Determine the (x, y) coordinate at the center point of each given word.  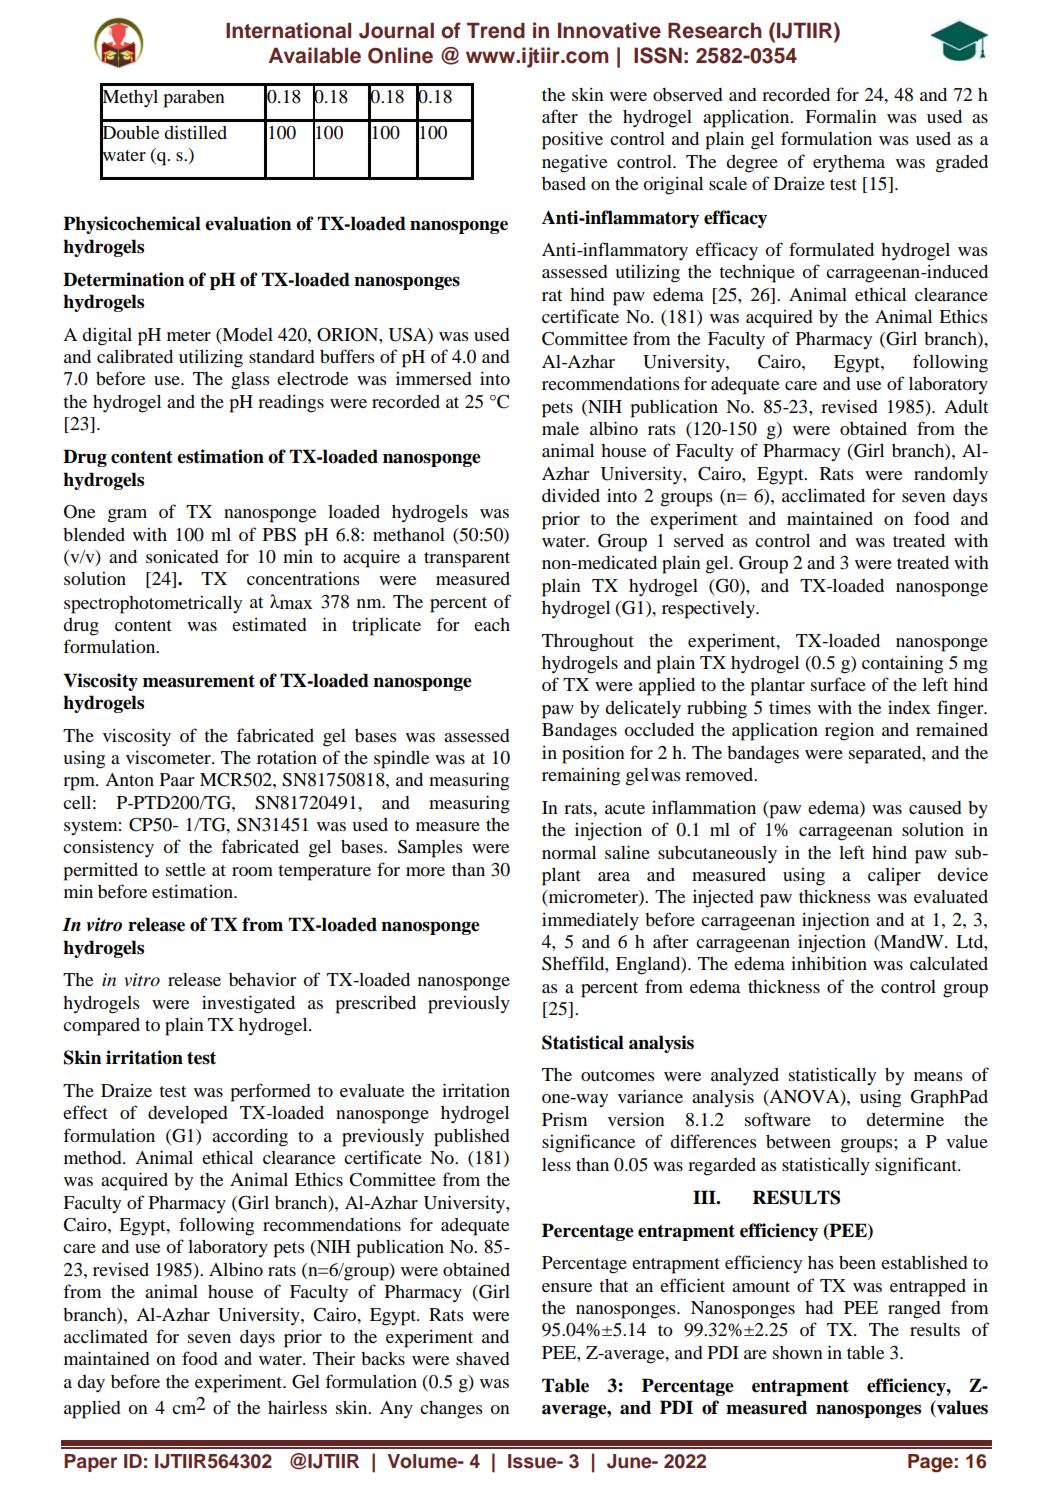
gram (127, 516)
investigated (248, 1004)
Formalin (841, 116)
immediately (590, 922)
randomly (951, 476)
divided (571, 495)
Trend (496, 30)
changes (451, 1410)
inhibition (829, 963)
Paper (90, 1463)
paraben (194, 99)
